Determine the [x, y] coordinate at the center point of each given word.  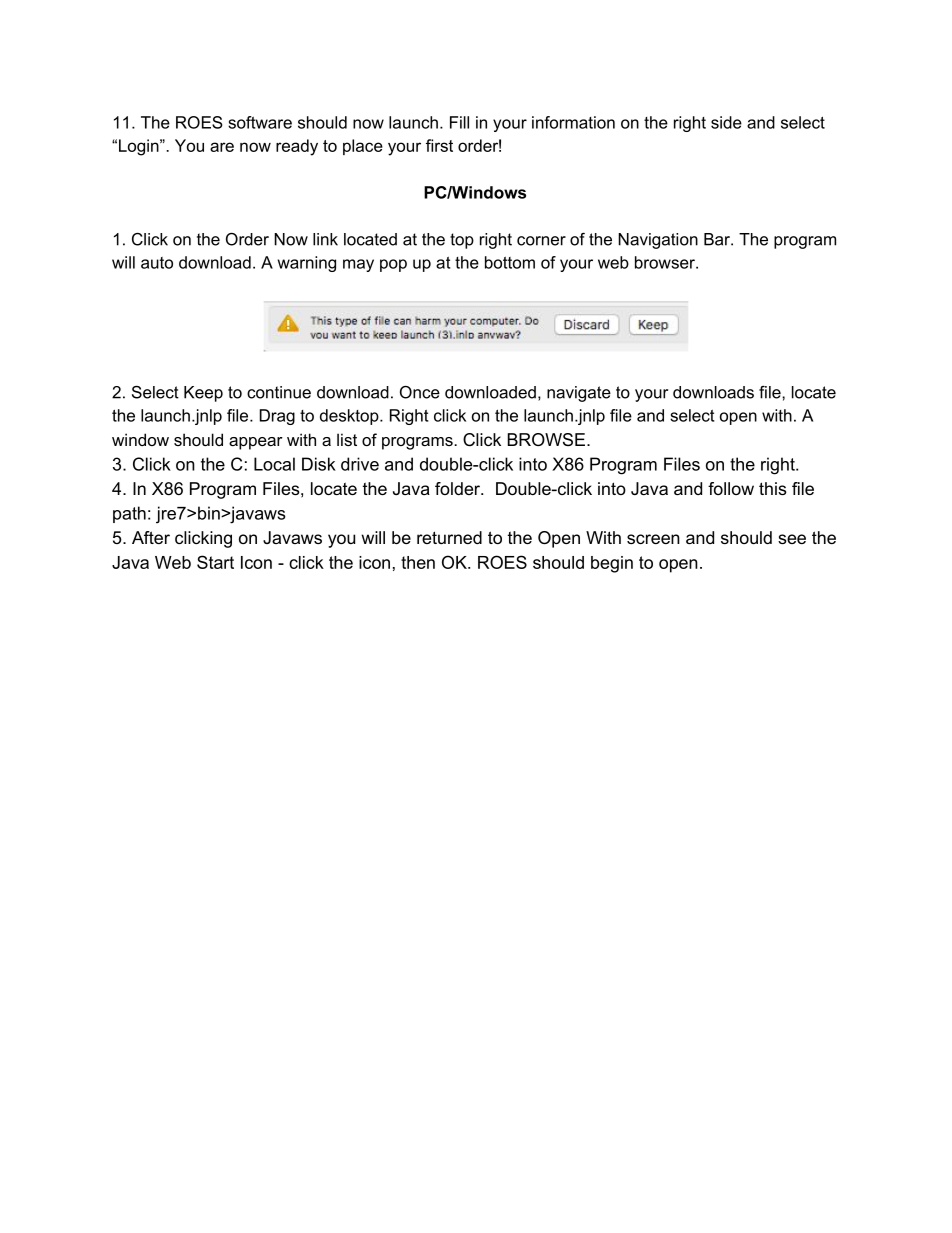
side [726, 122]
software [260, 122]
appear [256, 443]
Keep [203, 394]
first [439, 145]
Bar [718, 239]
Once [420, 392]
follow [731, 488]
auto [157, 263]
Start [215, 562]
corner [541, 241]
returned [449, 537]
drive [360, 464]
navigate [579, 394]
